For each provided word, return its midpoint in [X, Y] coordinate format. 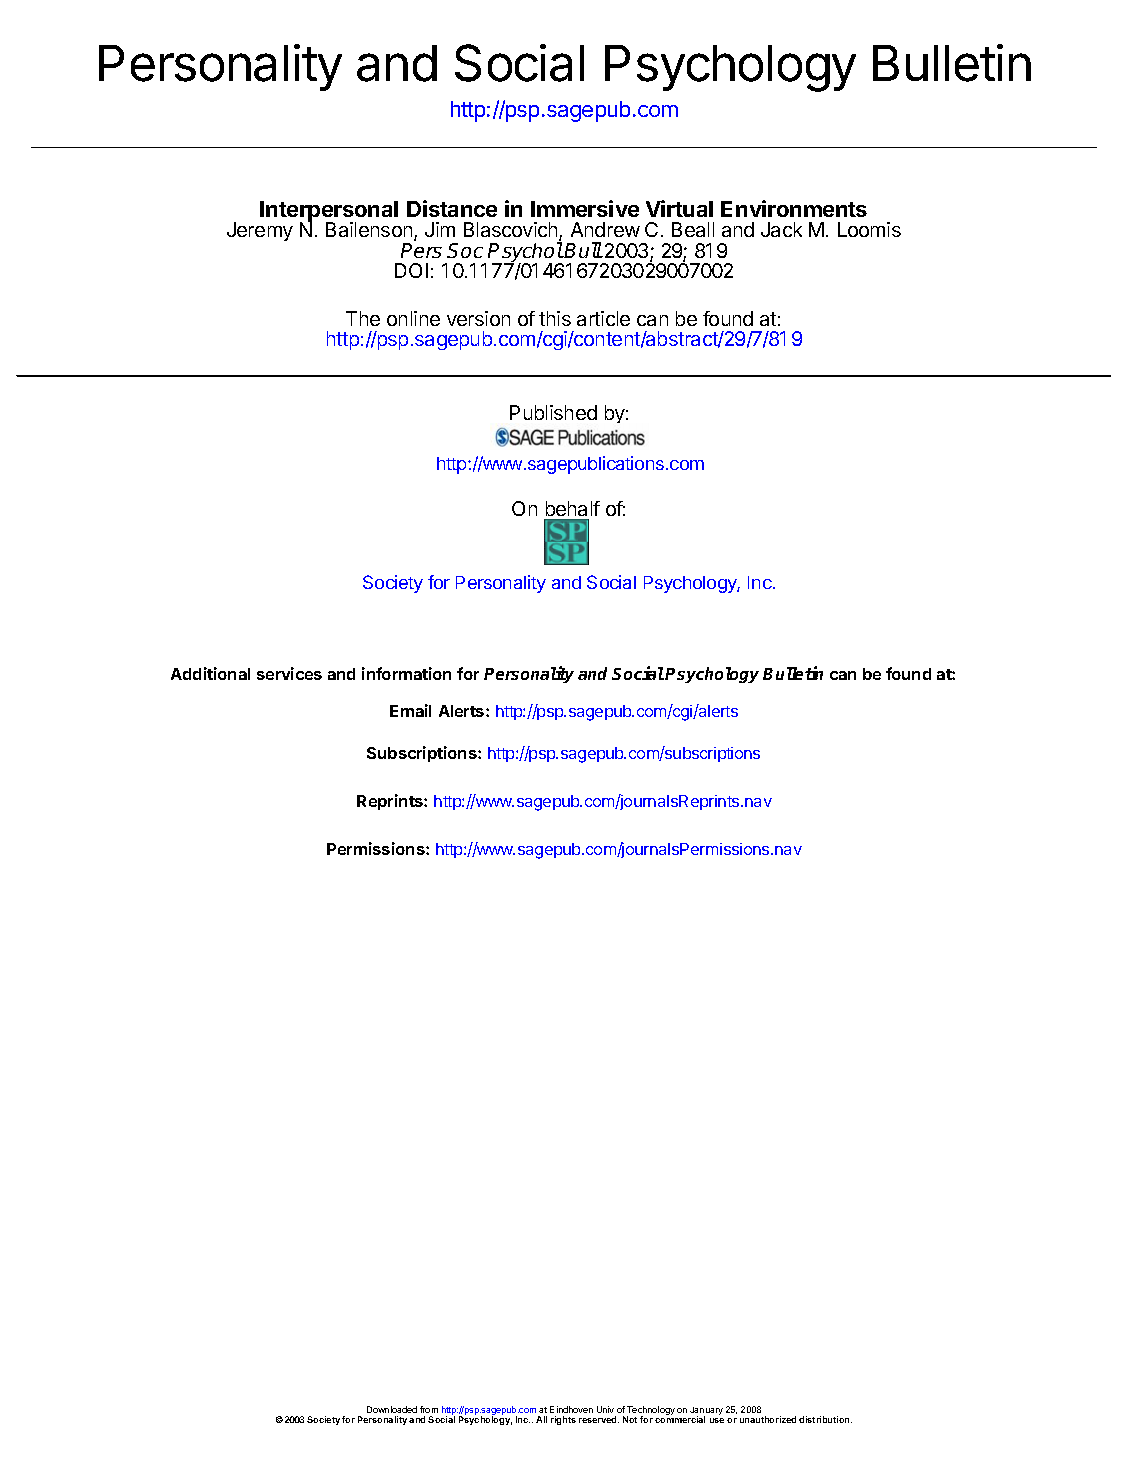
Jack [781, 229]
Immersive [585, 208]
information [406, 673]
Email [410, 710]
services [289, 673]
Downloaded [392, 1411]
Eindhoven [571, 1411]
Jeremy [260, 231]
